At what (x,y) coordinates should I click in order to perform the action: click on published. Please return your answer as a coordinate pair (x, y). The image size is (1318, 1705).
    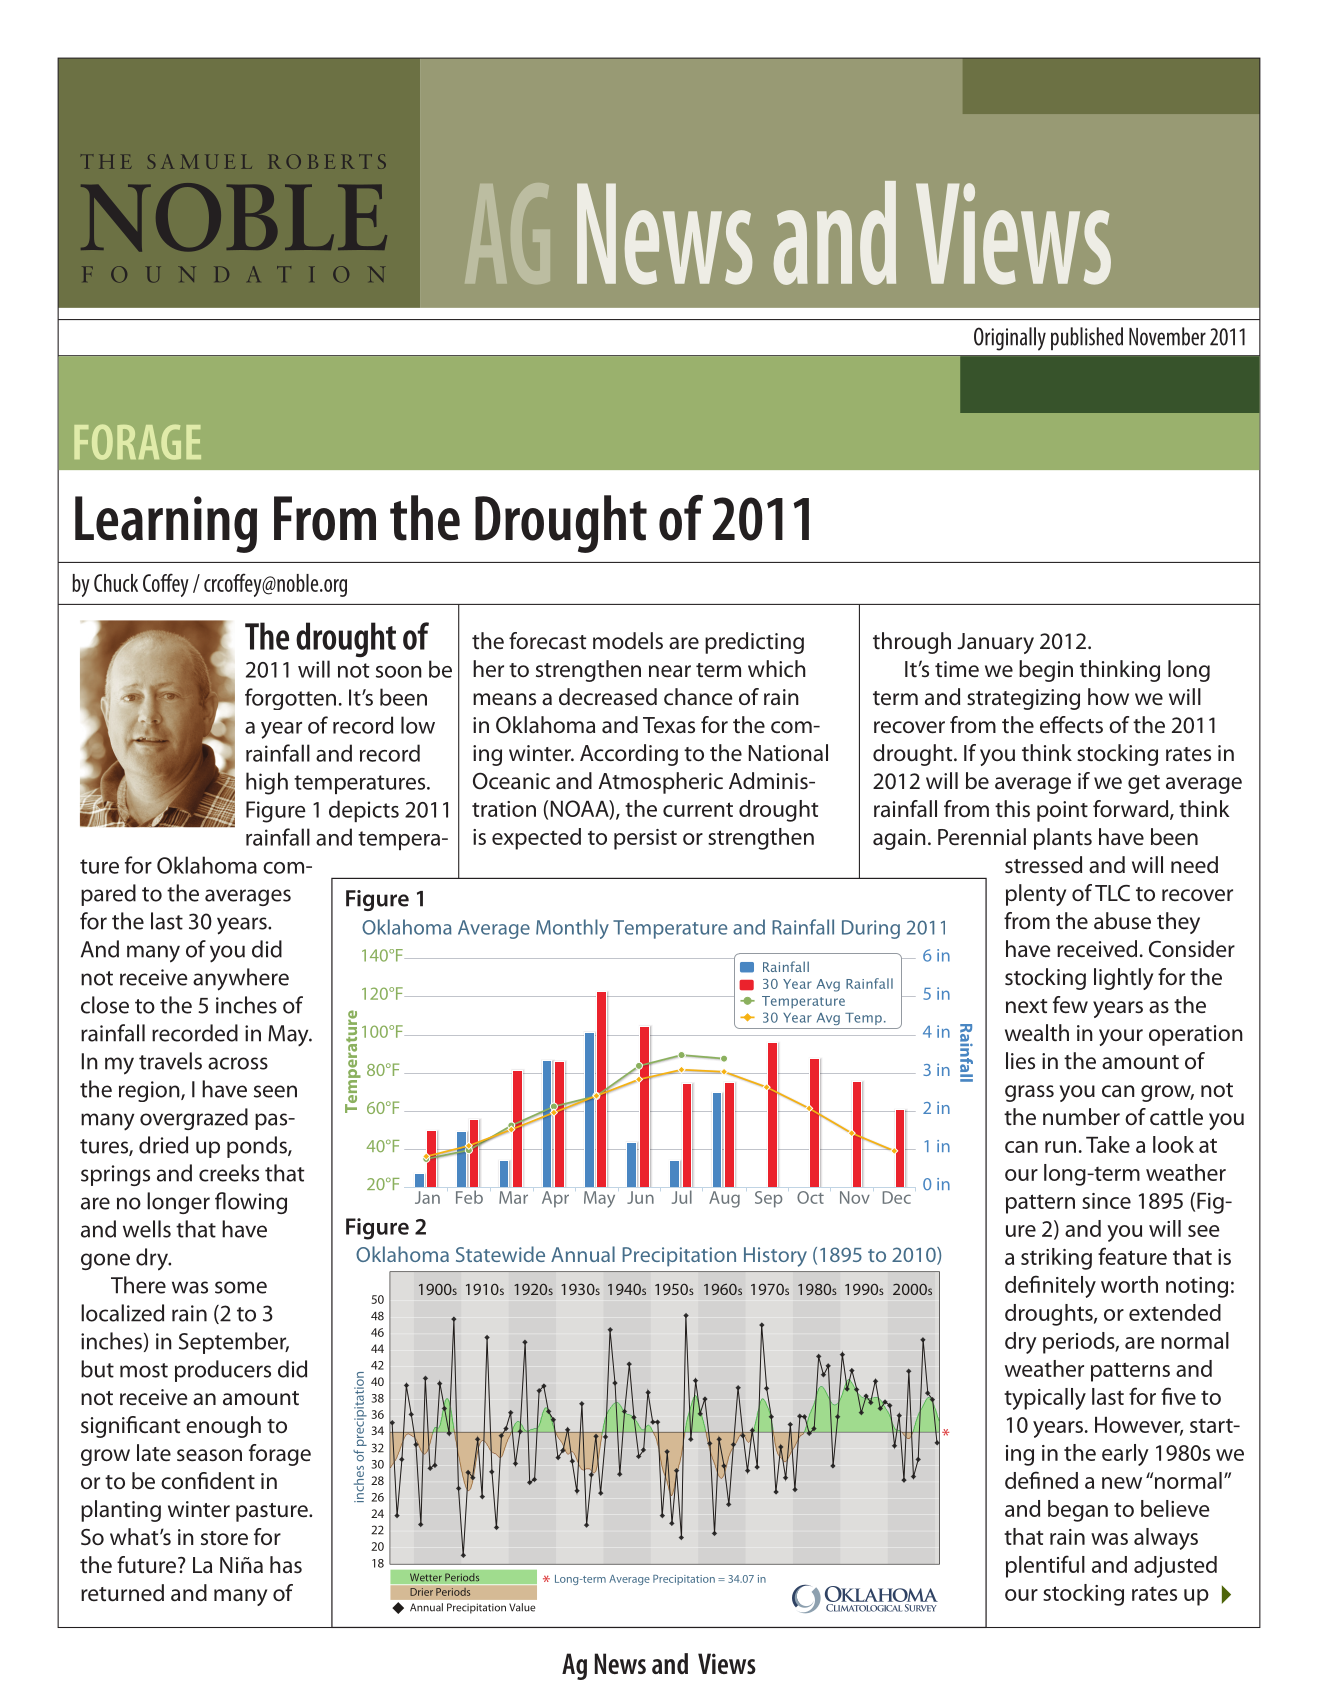
    Looking at the image, I should click on (1087, 338).
